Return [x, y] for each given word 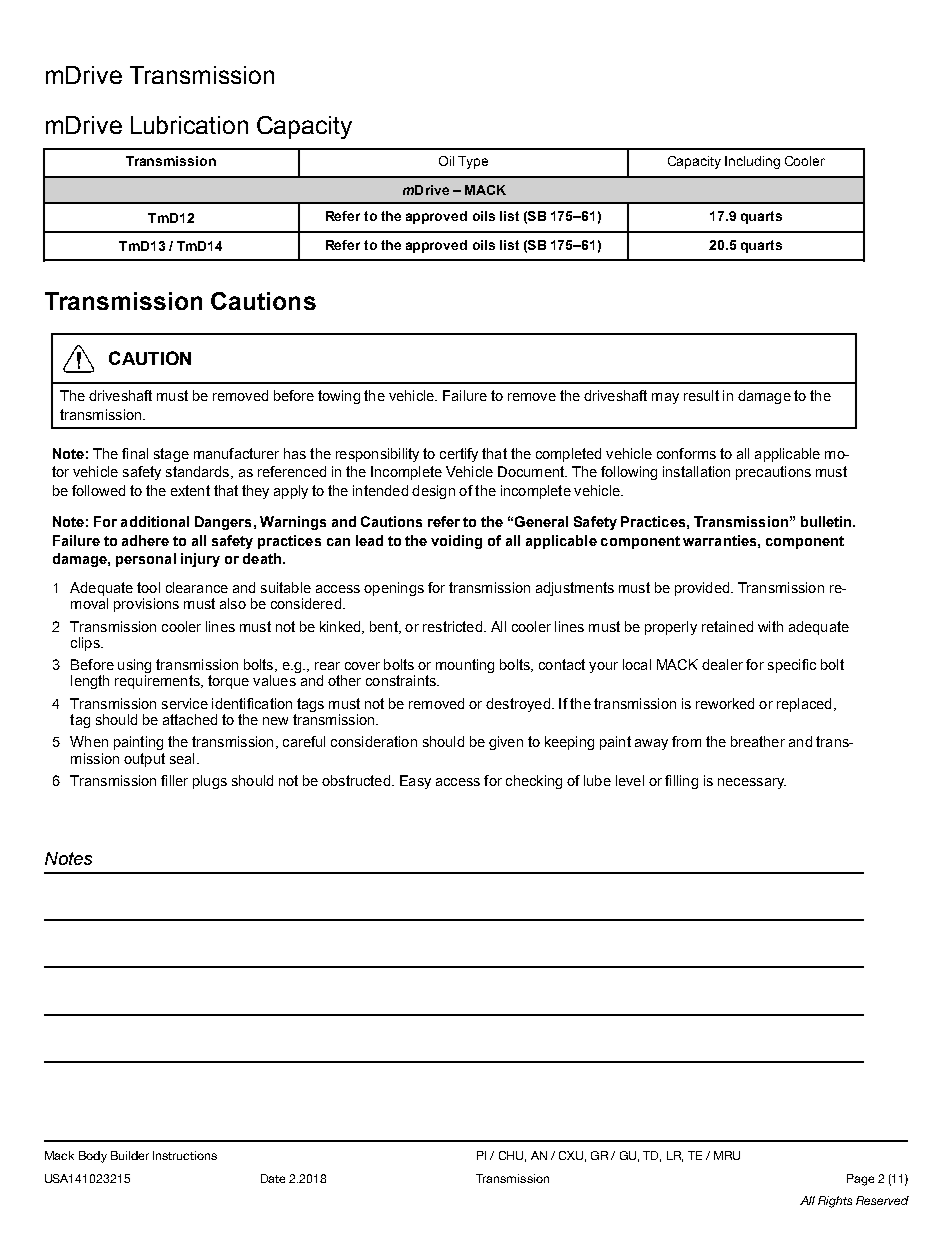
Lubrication [189, 125]
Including [752, 162]
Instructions [185, 1155]
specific [792, 666]
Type [473, 162]
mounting [465, 666]
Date [273, 1178]
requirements [158, 682]
